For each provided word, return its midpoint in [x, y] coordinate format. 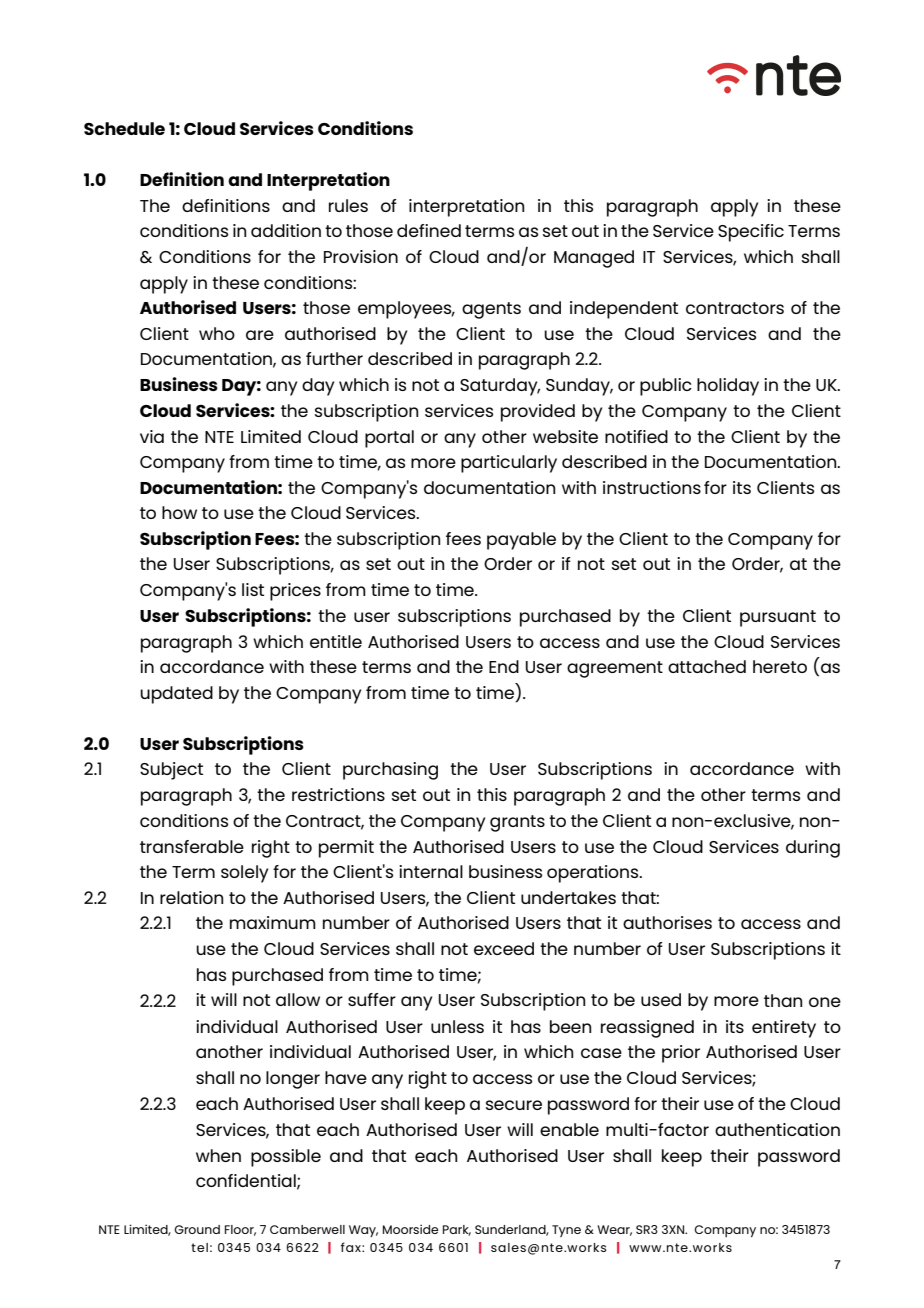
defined [429, 230]
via [152, 436]
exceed [504, 948]
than [783, 1000]
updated [176, 695]
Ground [197, 1229]
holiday [728, 387]
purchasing [390, 771]
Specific [751, 233]
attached [707, 666]
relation [191, 897]
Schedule [124, 128]
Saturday [500, 387]
